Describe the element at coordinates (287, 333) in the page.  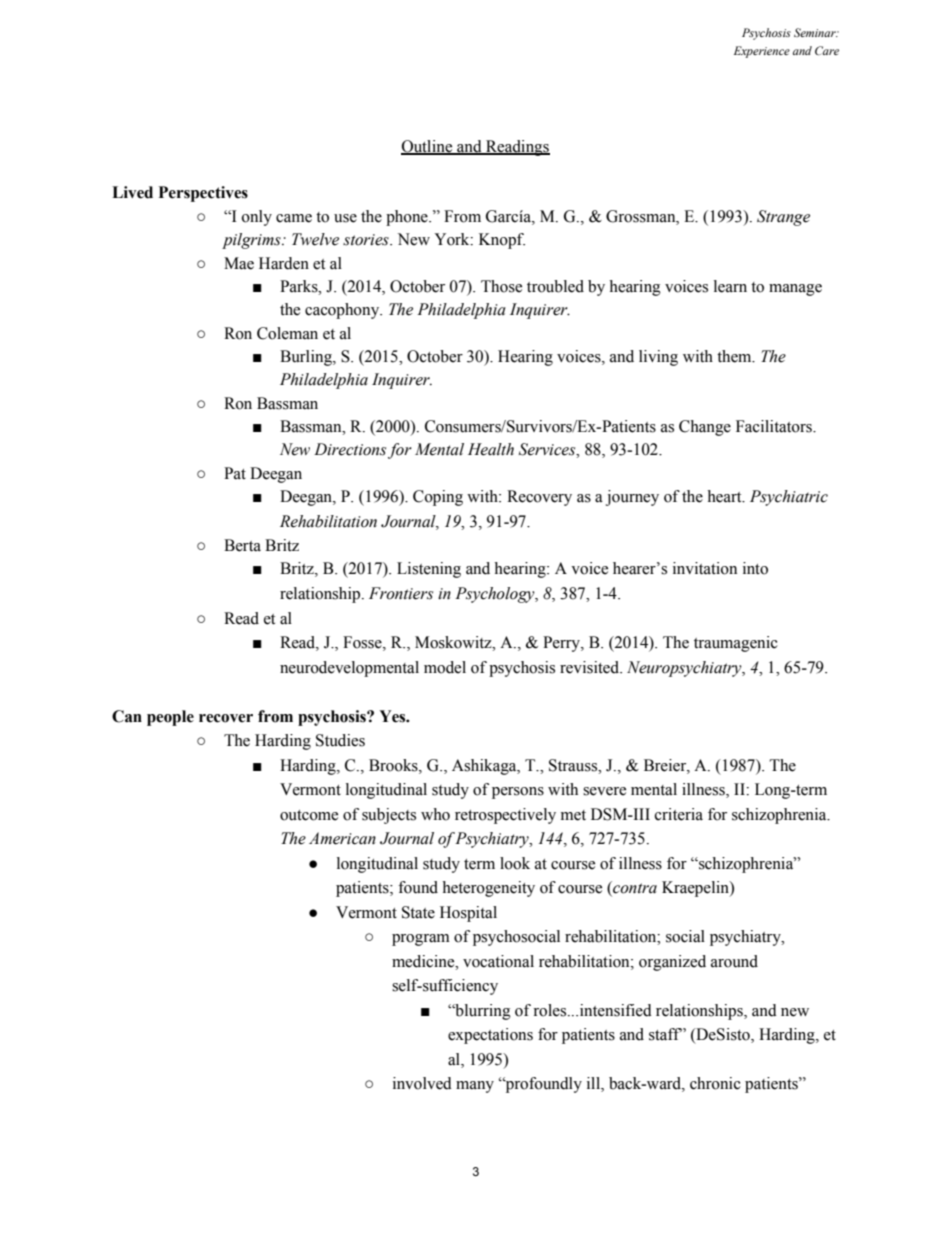
I see `Coleman` at that location.
